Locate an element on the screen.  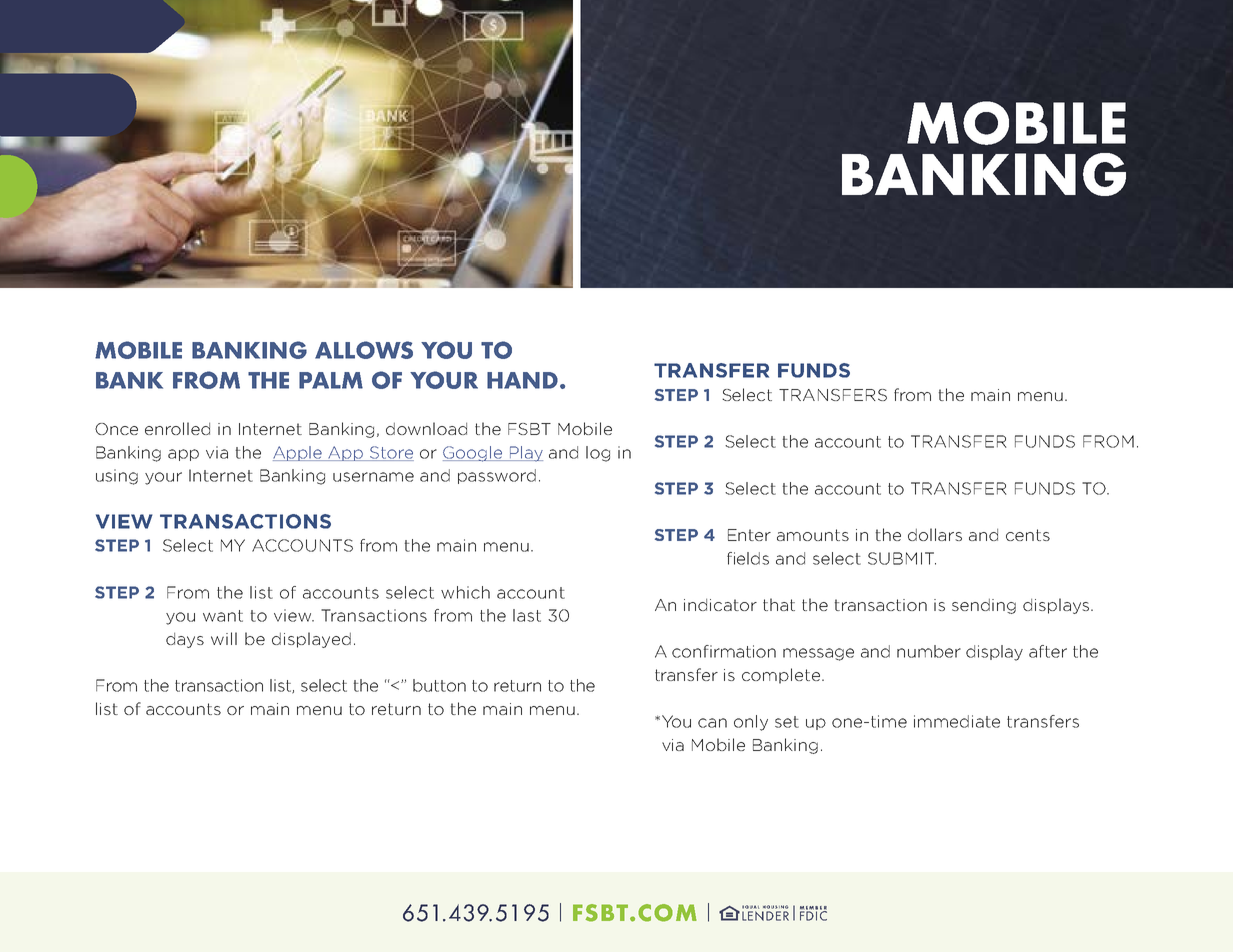
can is located at coordinates (712, 723).
